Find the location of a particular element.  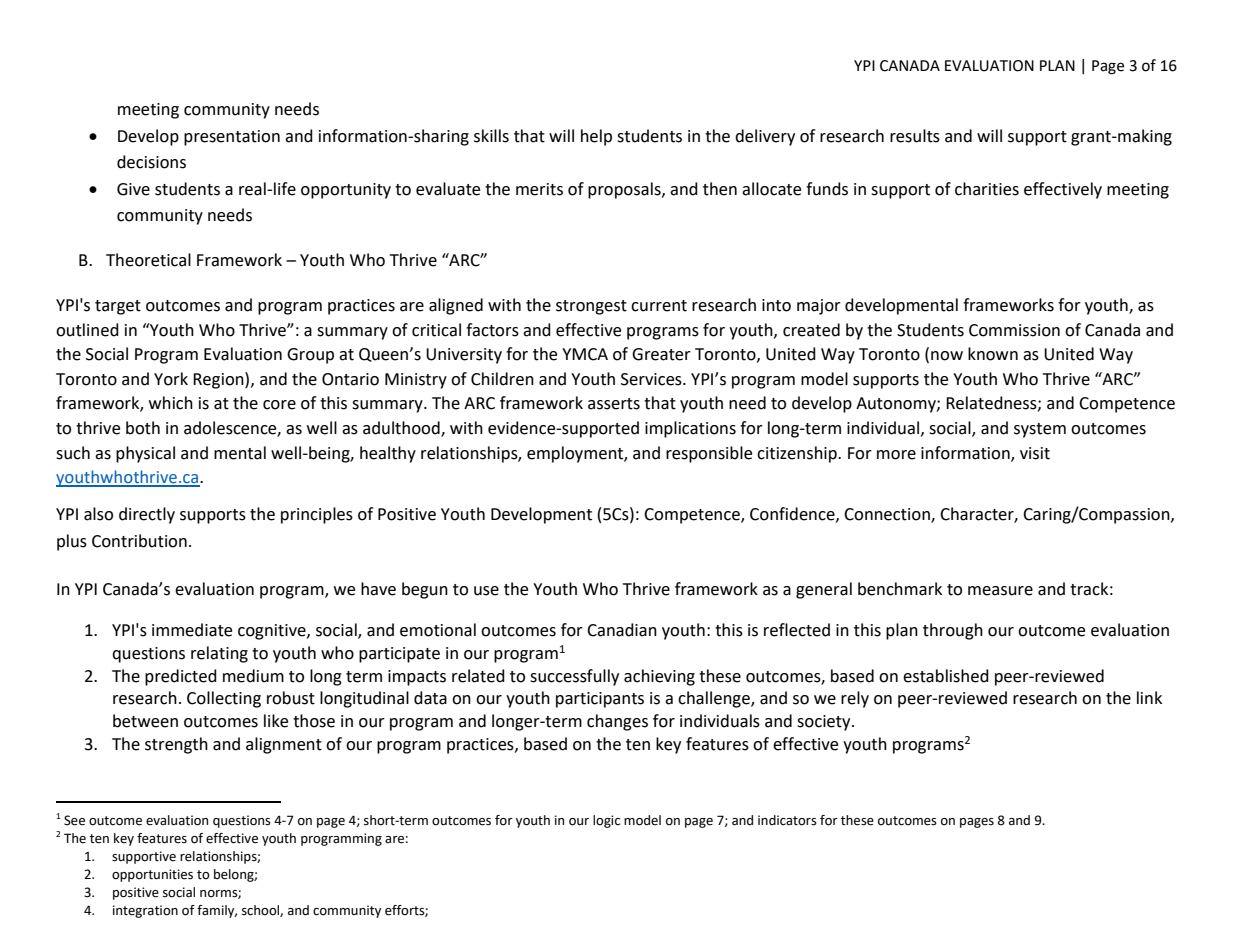

immediate is located at coordinates (192, 630).
